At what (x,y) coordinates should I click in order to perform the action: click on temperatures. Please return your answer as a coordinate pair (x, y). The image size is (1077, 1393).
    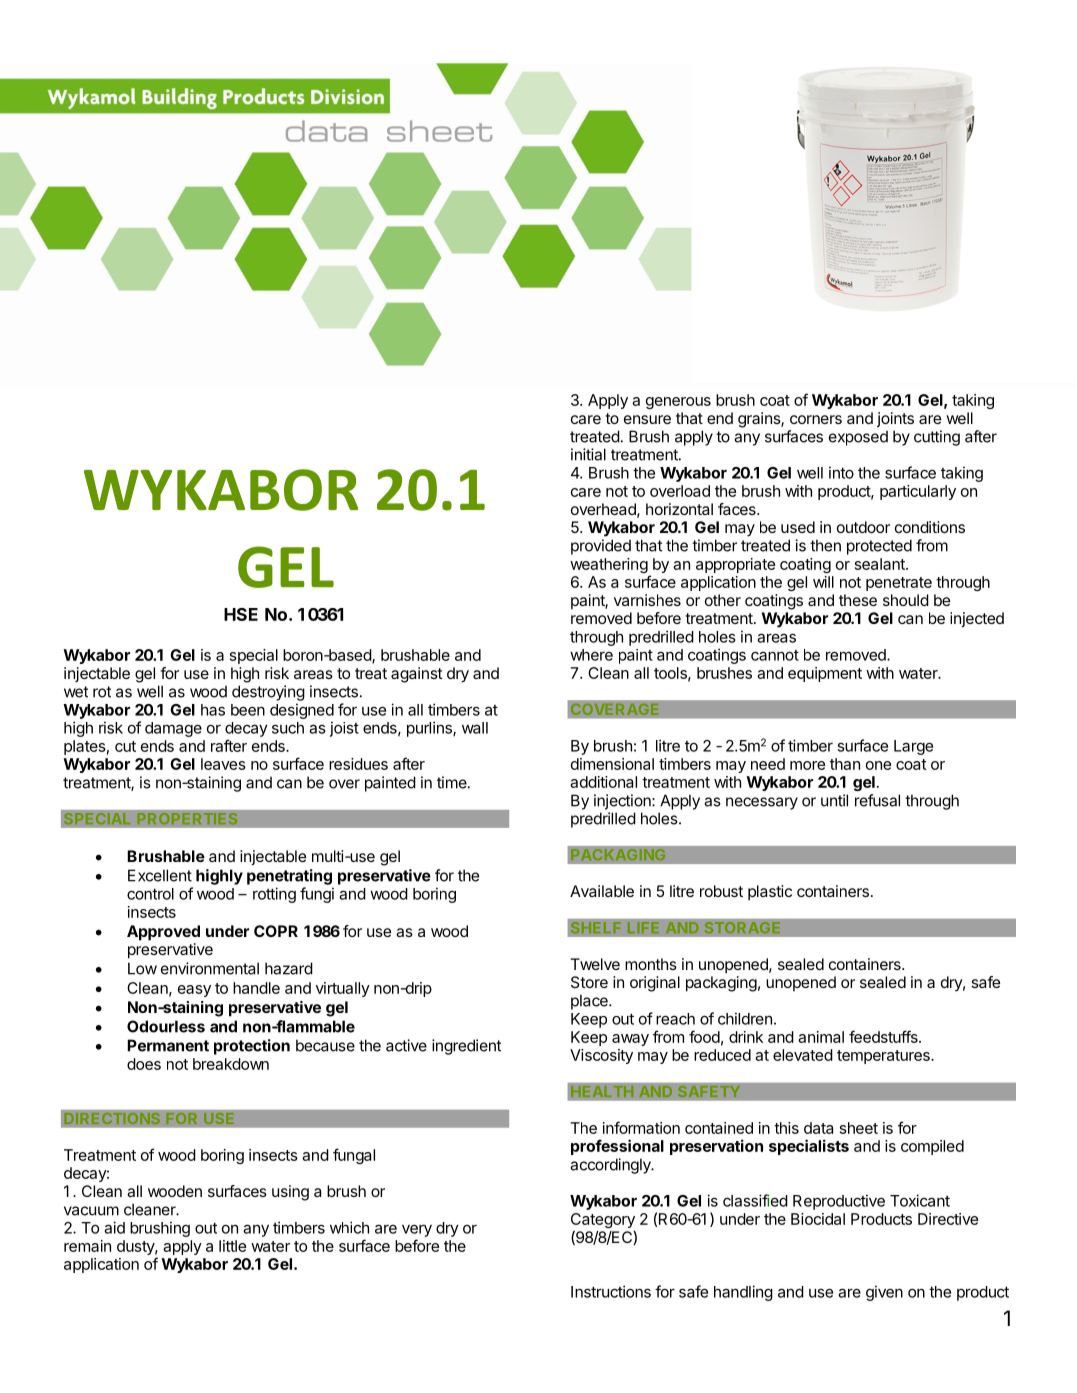
    Looking at the image, I should click on (884, 1057).
